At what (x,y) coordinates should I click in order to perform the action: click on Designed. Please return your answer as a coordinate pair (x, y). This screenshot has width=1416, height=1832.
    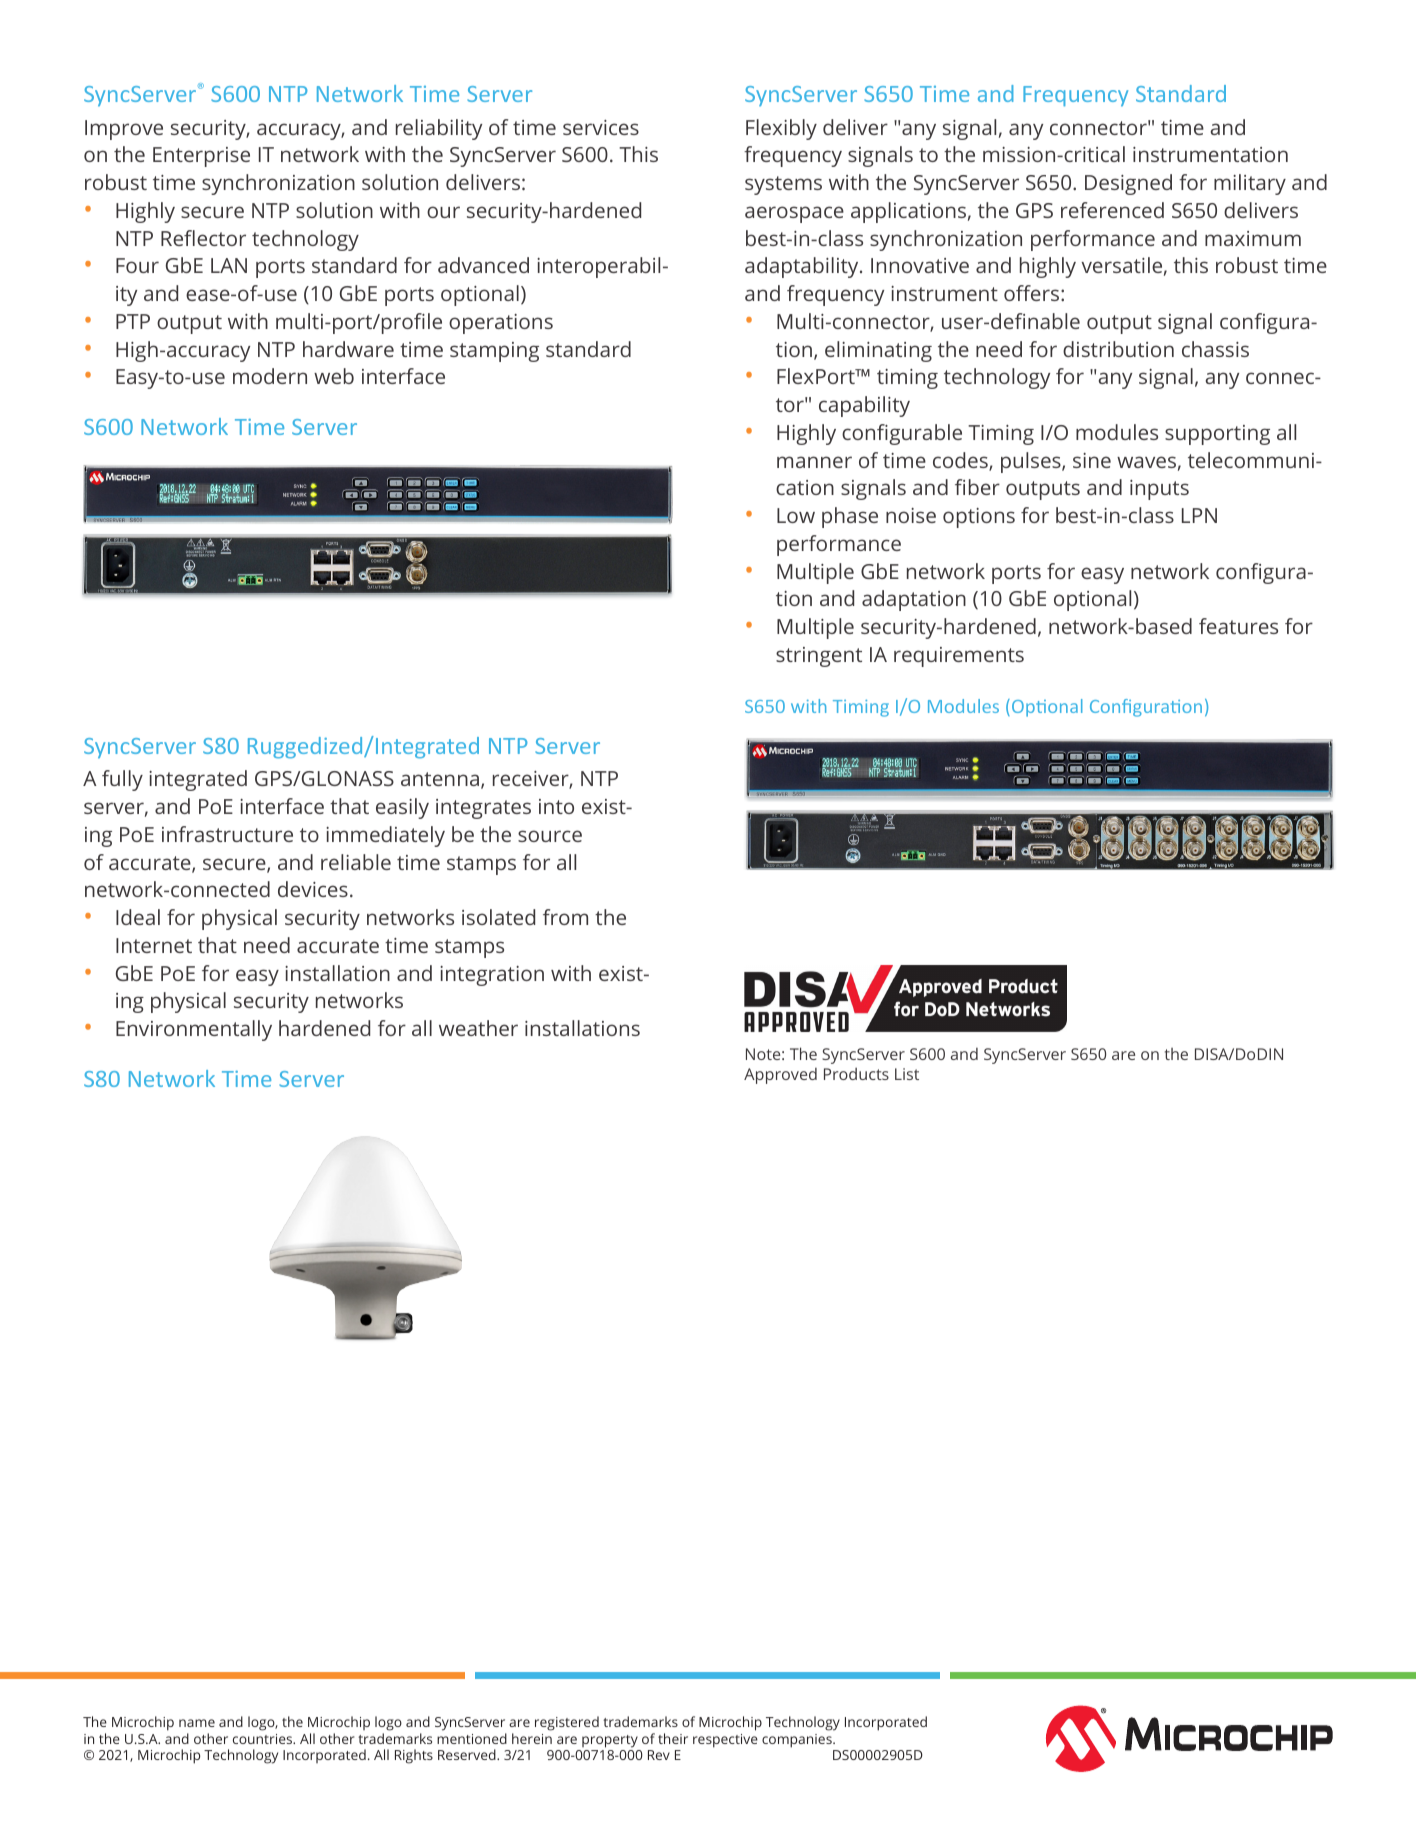
    Looking at the image, I should click on (1128, 184).
